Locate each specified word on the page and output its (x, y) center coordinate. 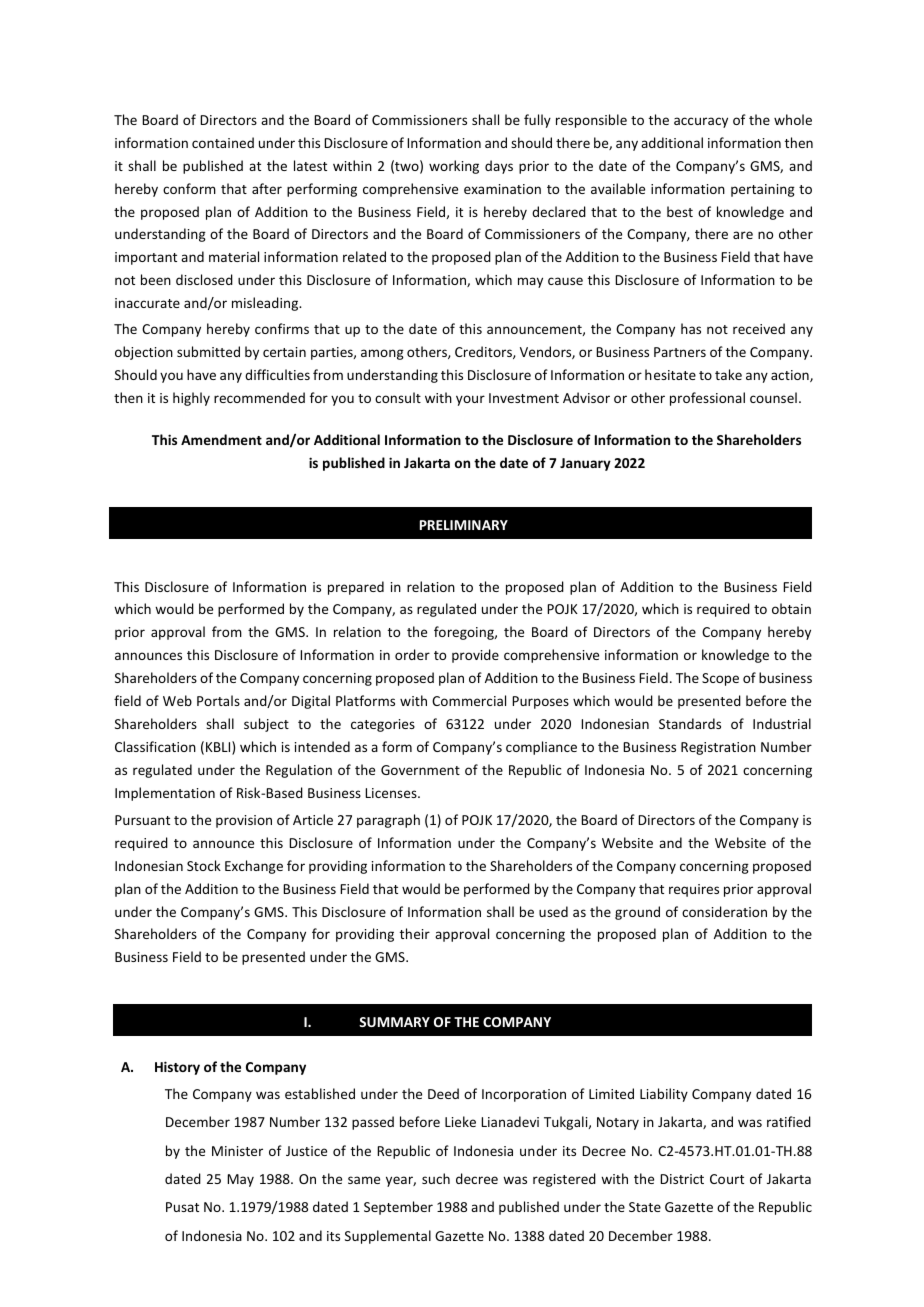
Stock (204, 865)
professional (707, 399)
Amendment (221, 439)
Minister (237, 1151)
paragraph (388, 821)
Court (727, 1179)
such (436, 1178)
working (454, 167)
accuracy (701, 122)
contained (223, 142)
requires (694, 890)
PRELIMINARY (464, 525)
